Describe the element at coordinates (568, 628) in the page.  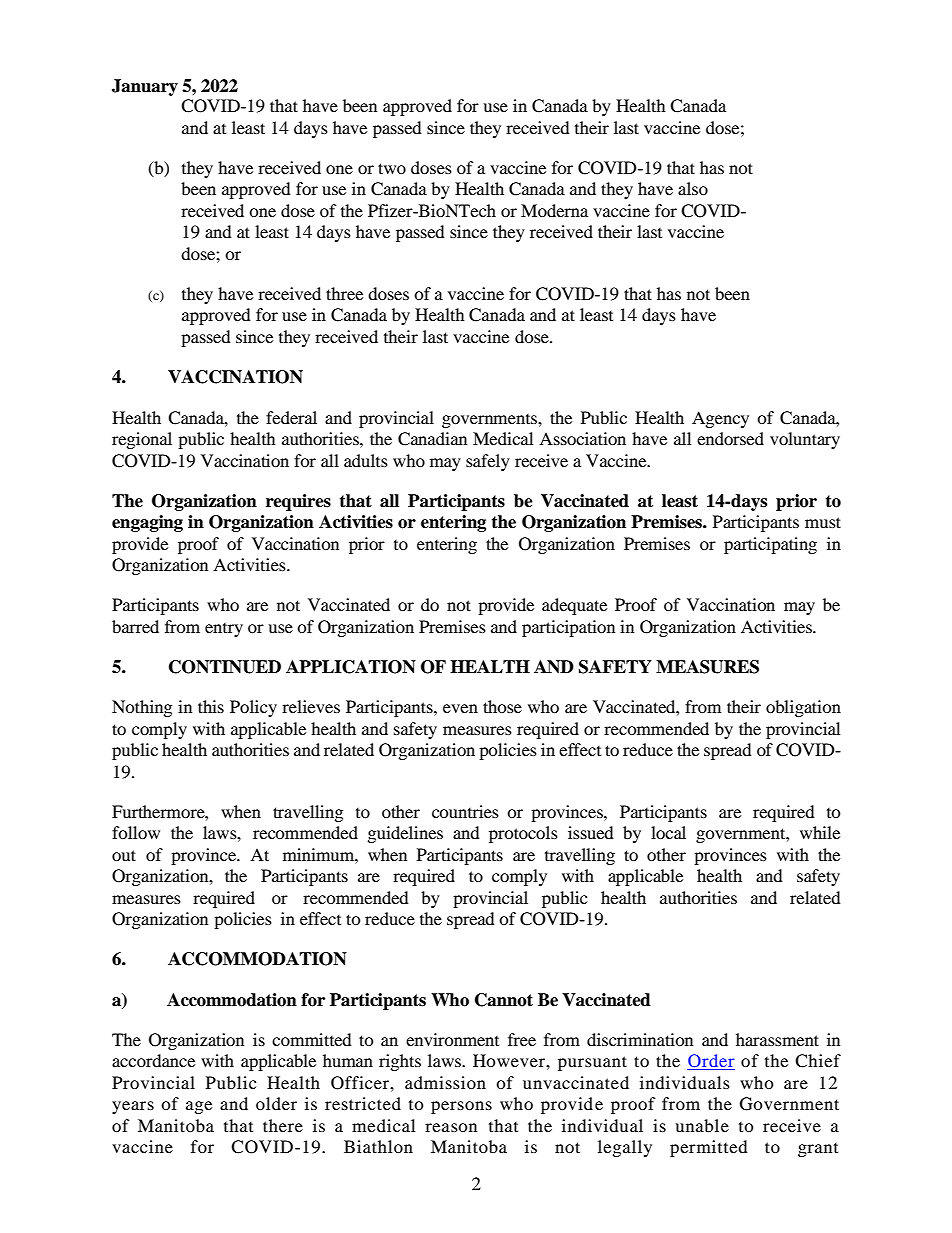
I see `participation` at that location.
